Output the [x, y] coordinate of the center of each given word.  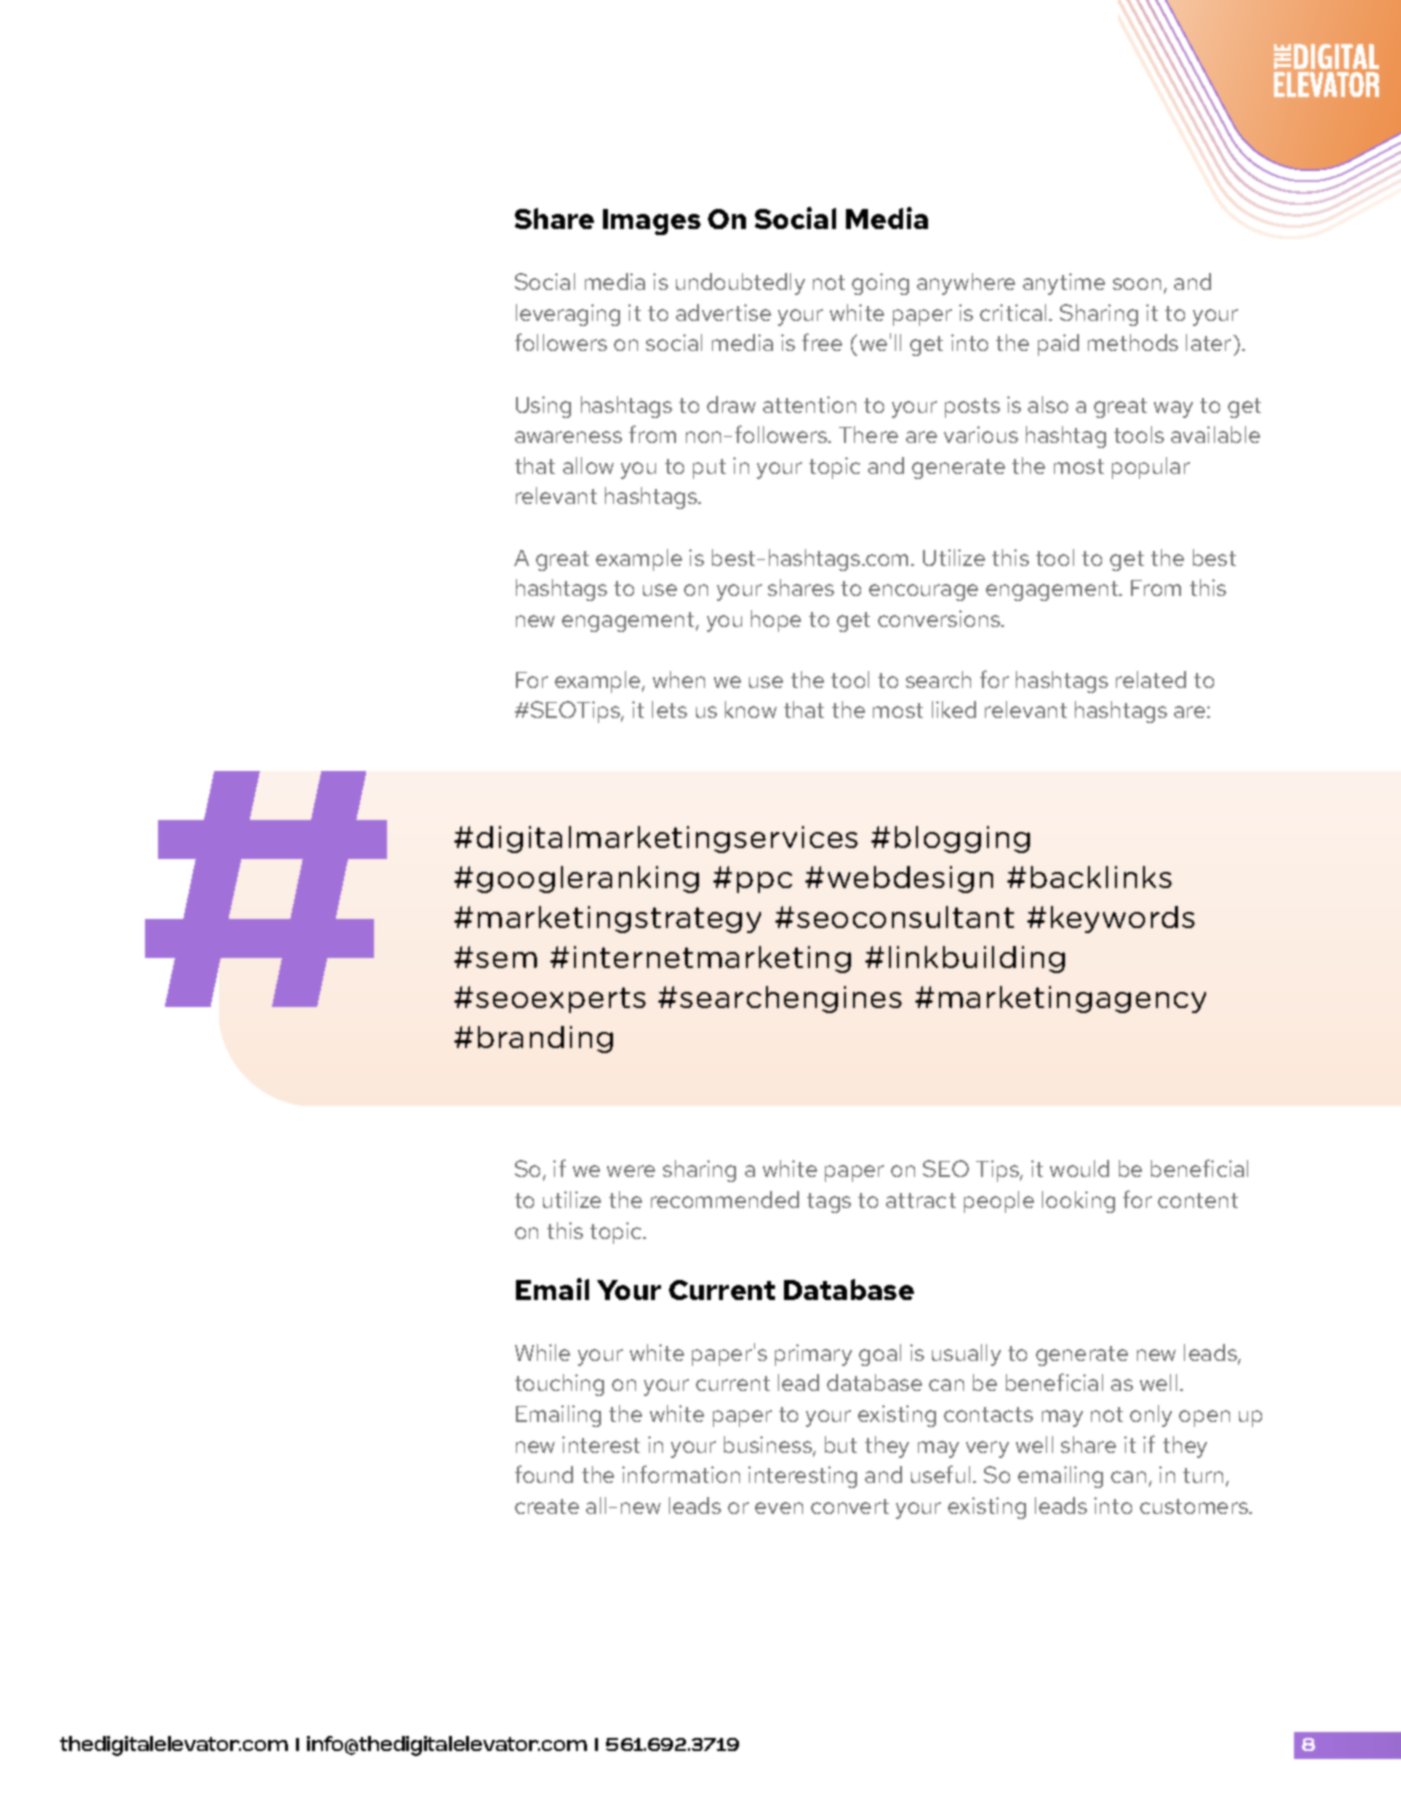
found [544, 1474]
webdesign [910, 879]
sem [506, 960]
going [880, 284]
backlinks [1101, 877]
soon [1137, 284]
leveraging [568, 315]
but [841, 1444]
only [1151, 1416]
